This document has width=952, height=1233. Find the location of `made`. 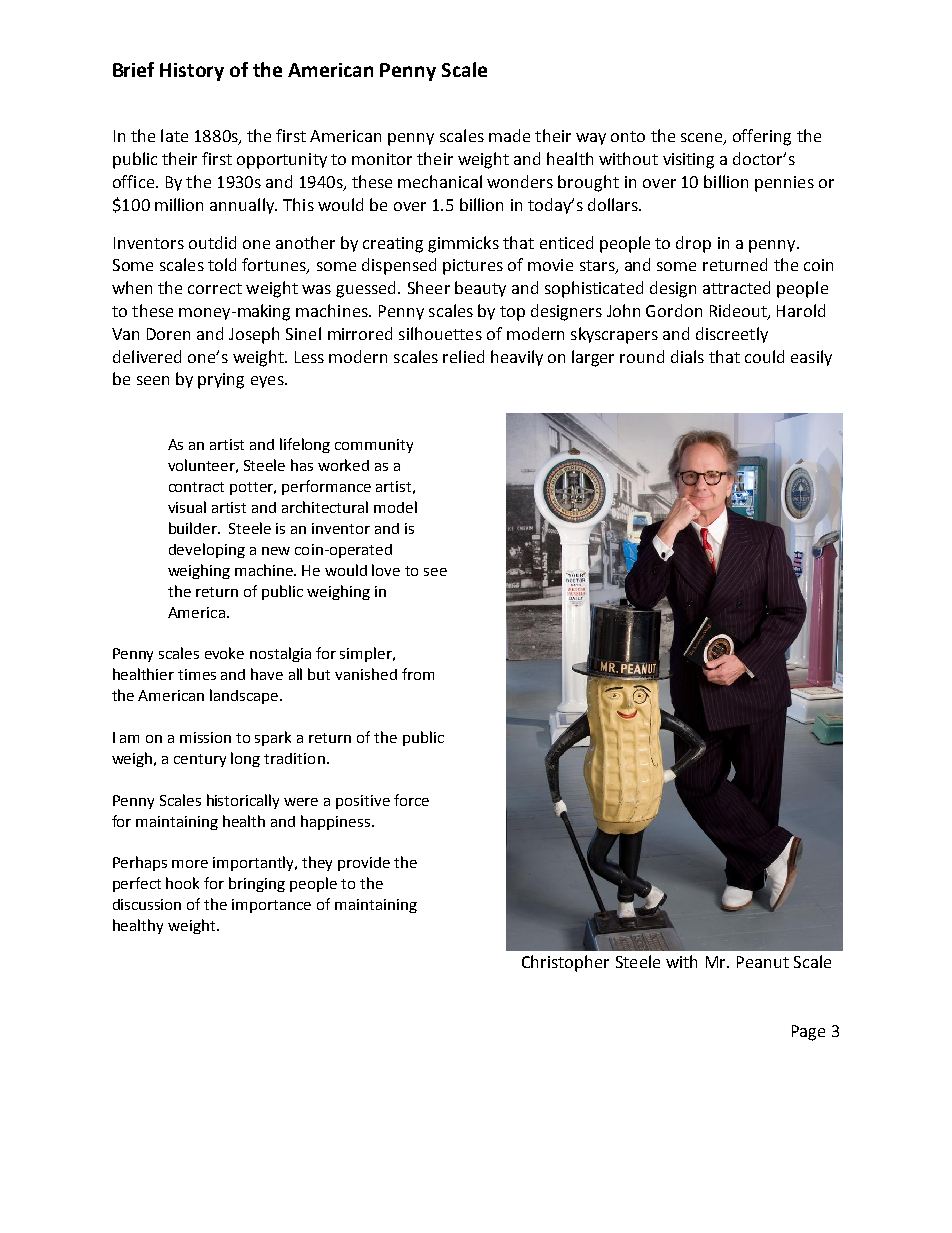

made is located at coordinates (509, 135).
